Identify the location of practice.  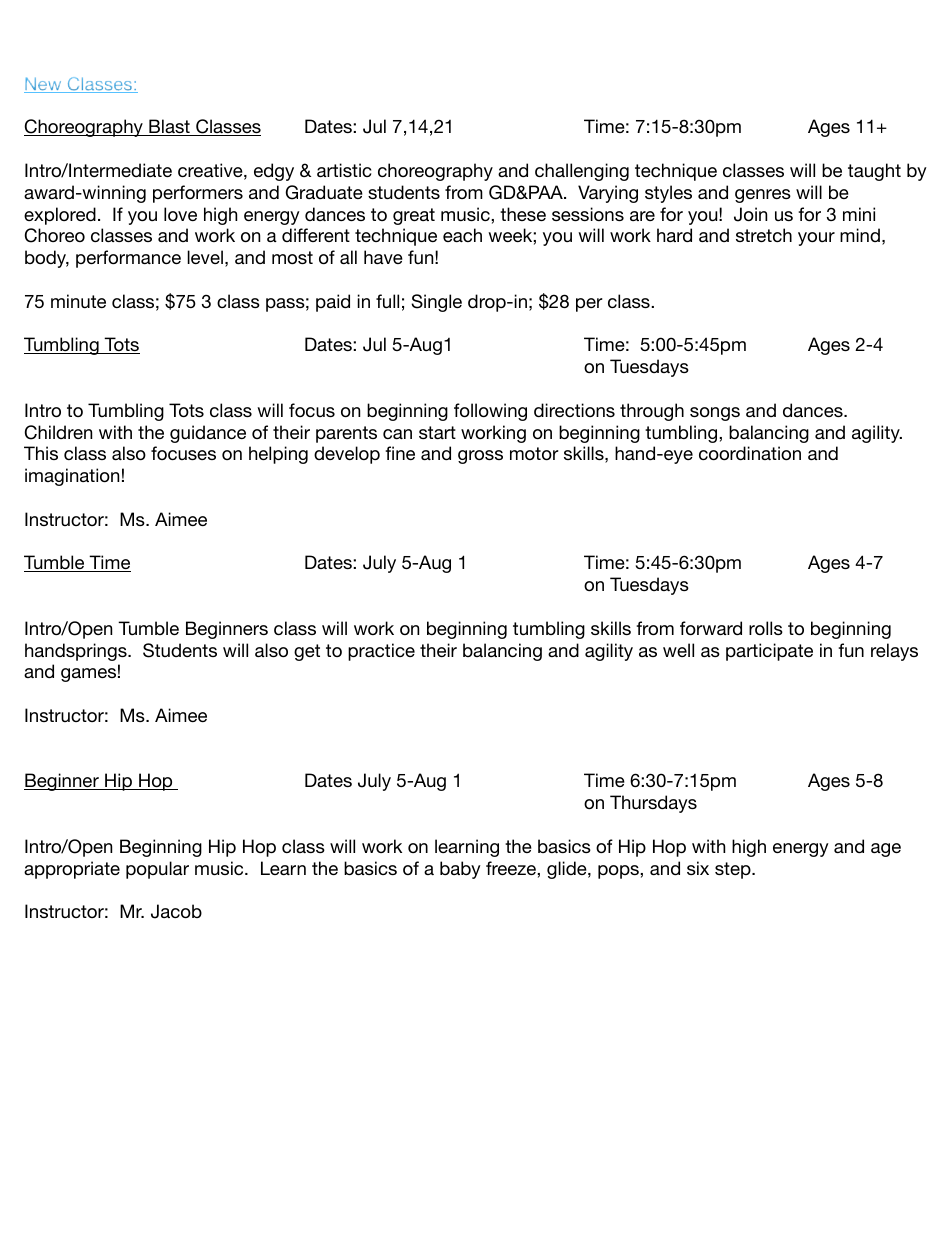
(381, 652).
